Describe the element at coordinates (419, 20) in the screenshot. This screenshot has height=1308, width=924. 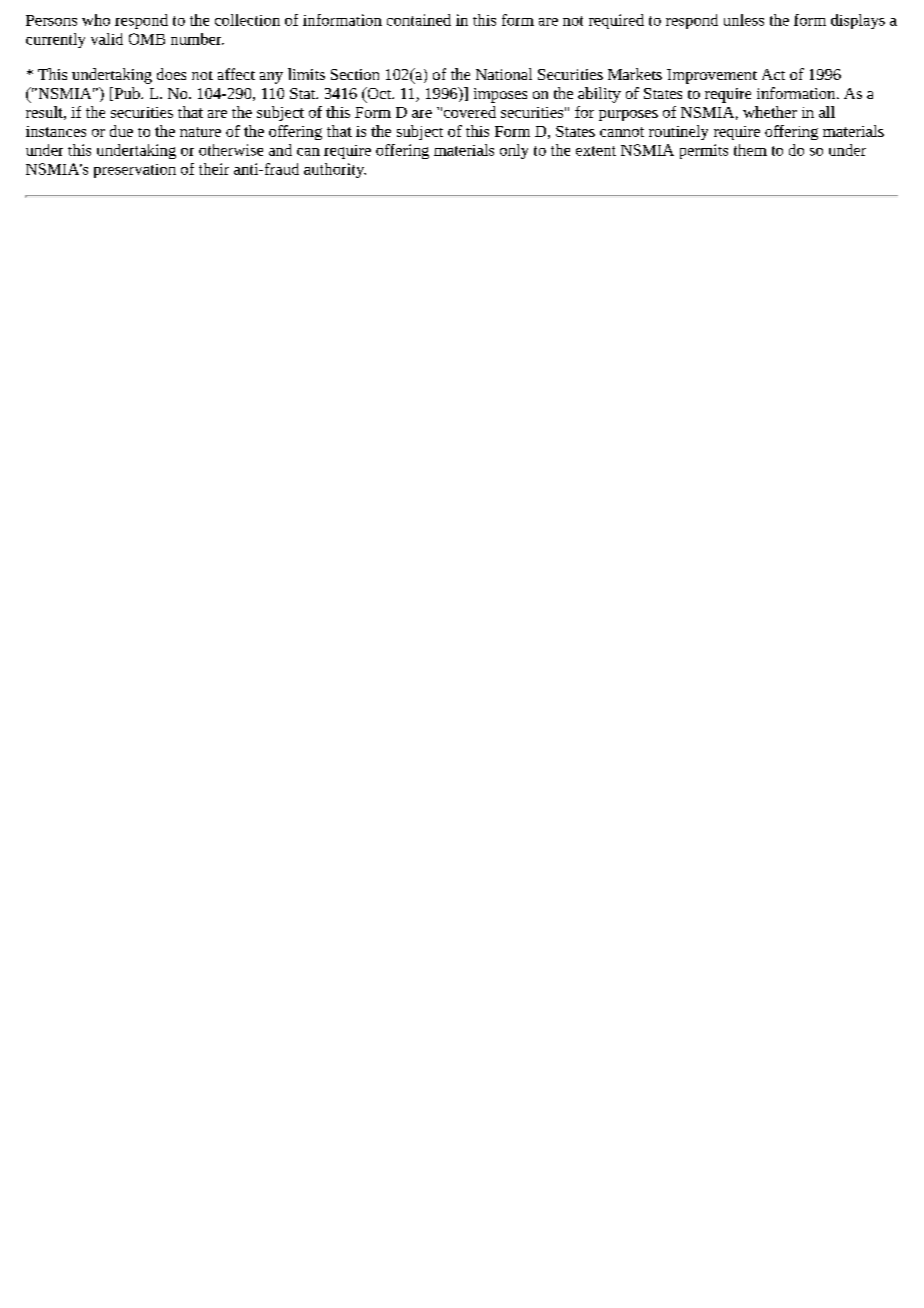
I see `contained` at that location.
